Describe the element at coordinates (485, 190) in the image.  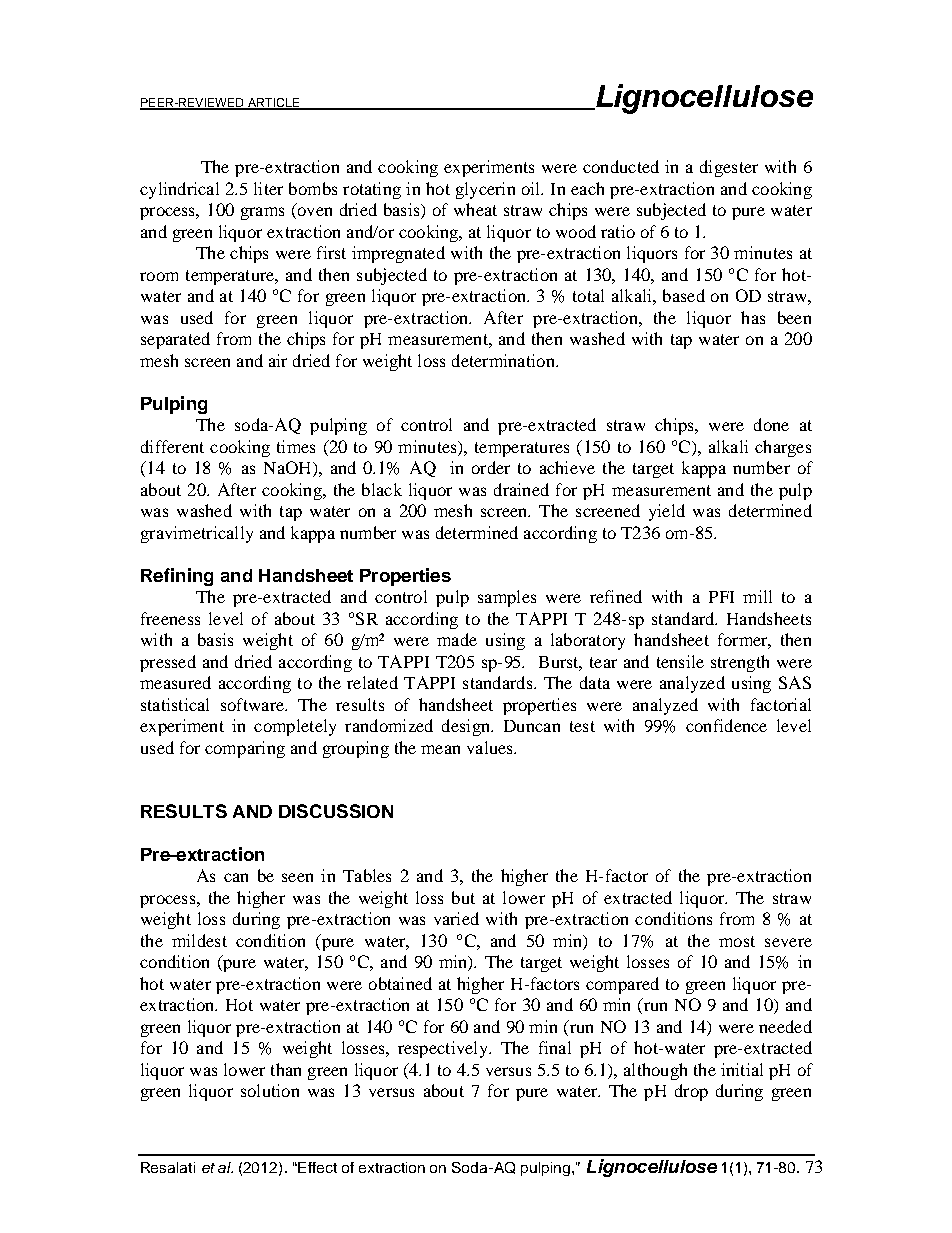
I see `glycerin` at that location.
